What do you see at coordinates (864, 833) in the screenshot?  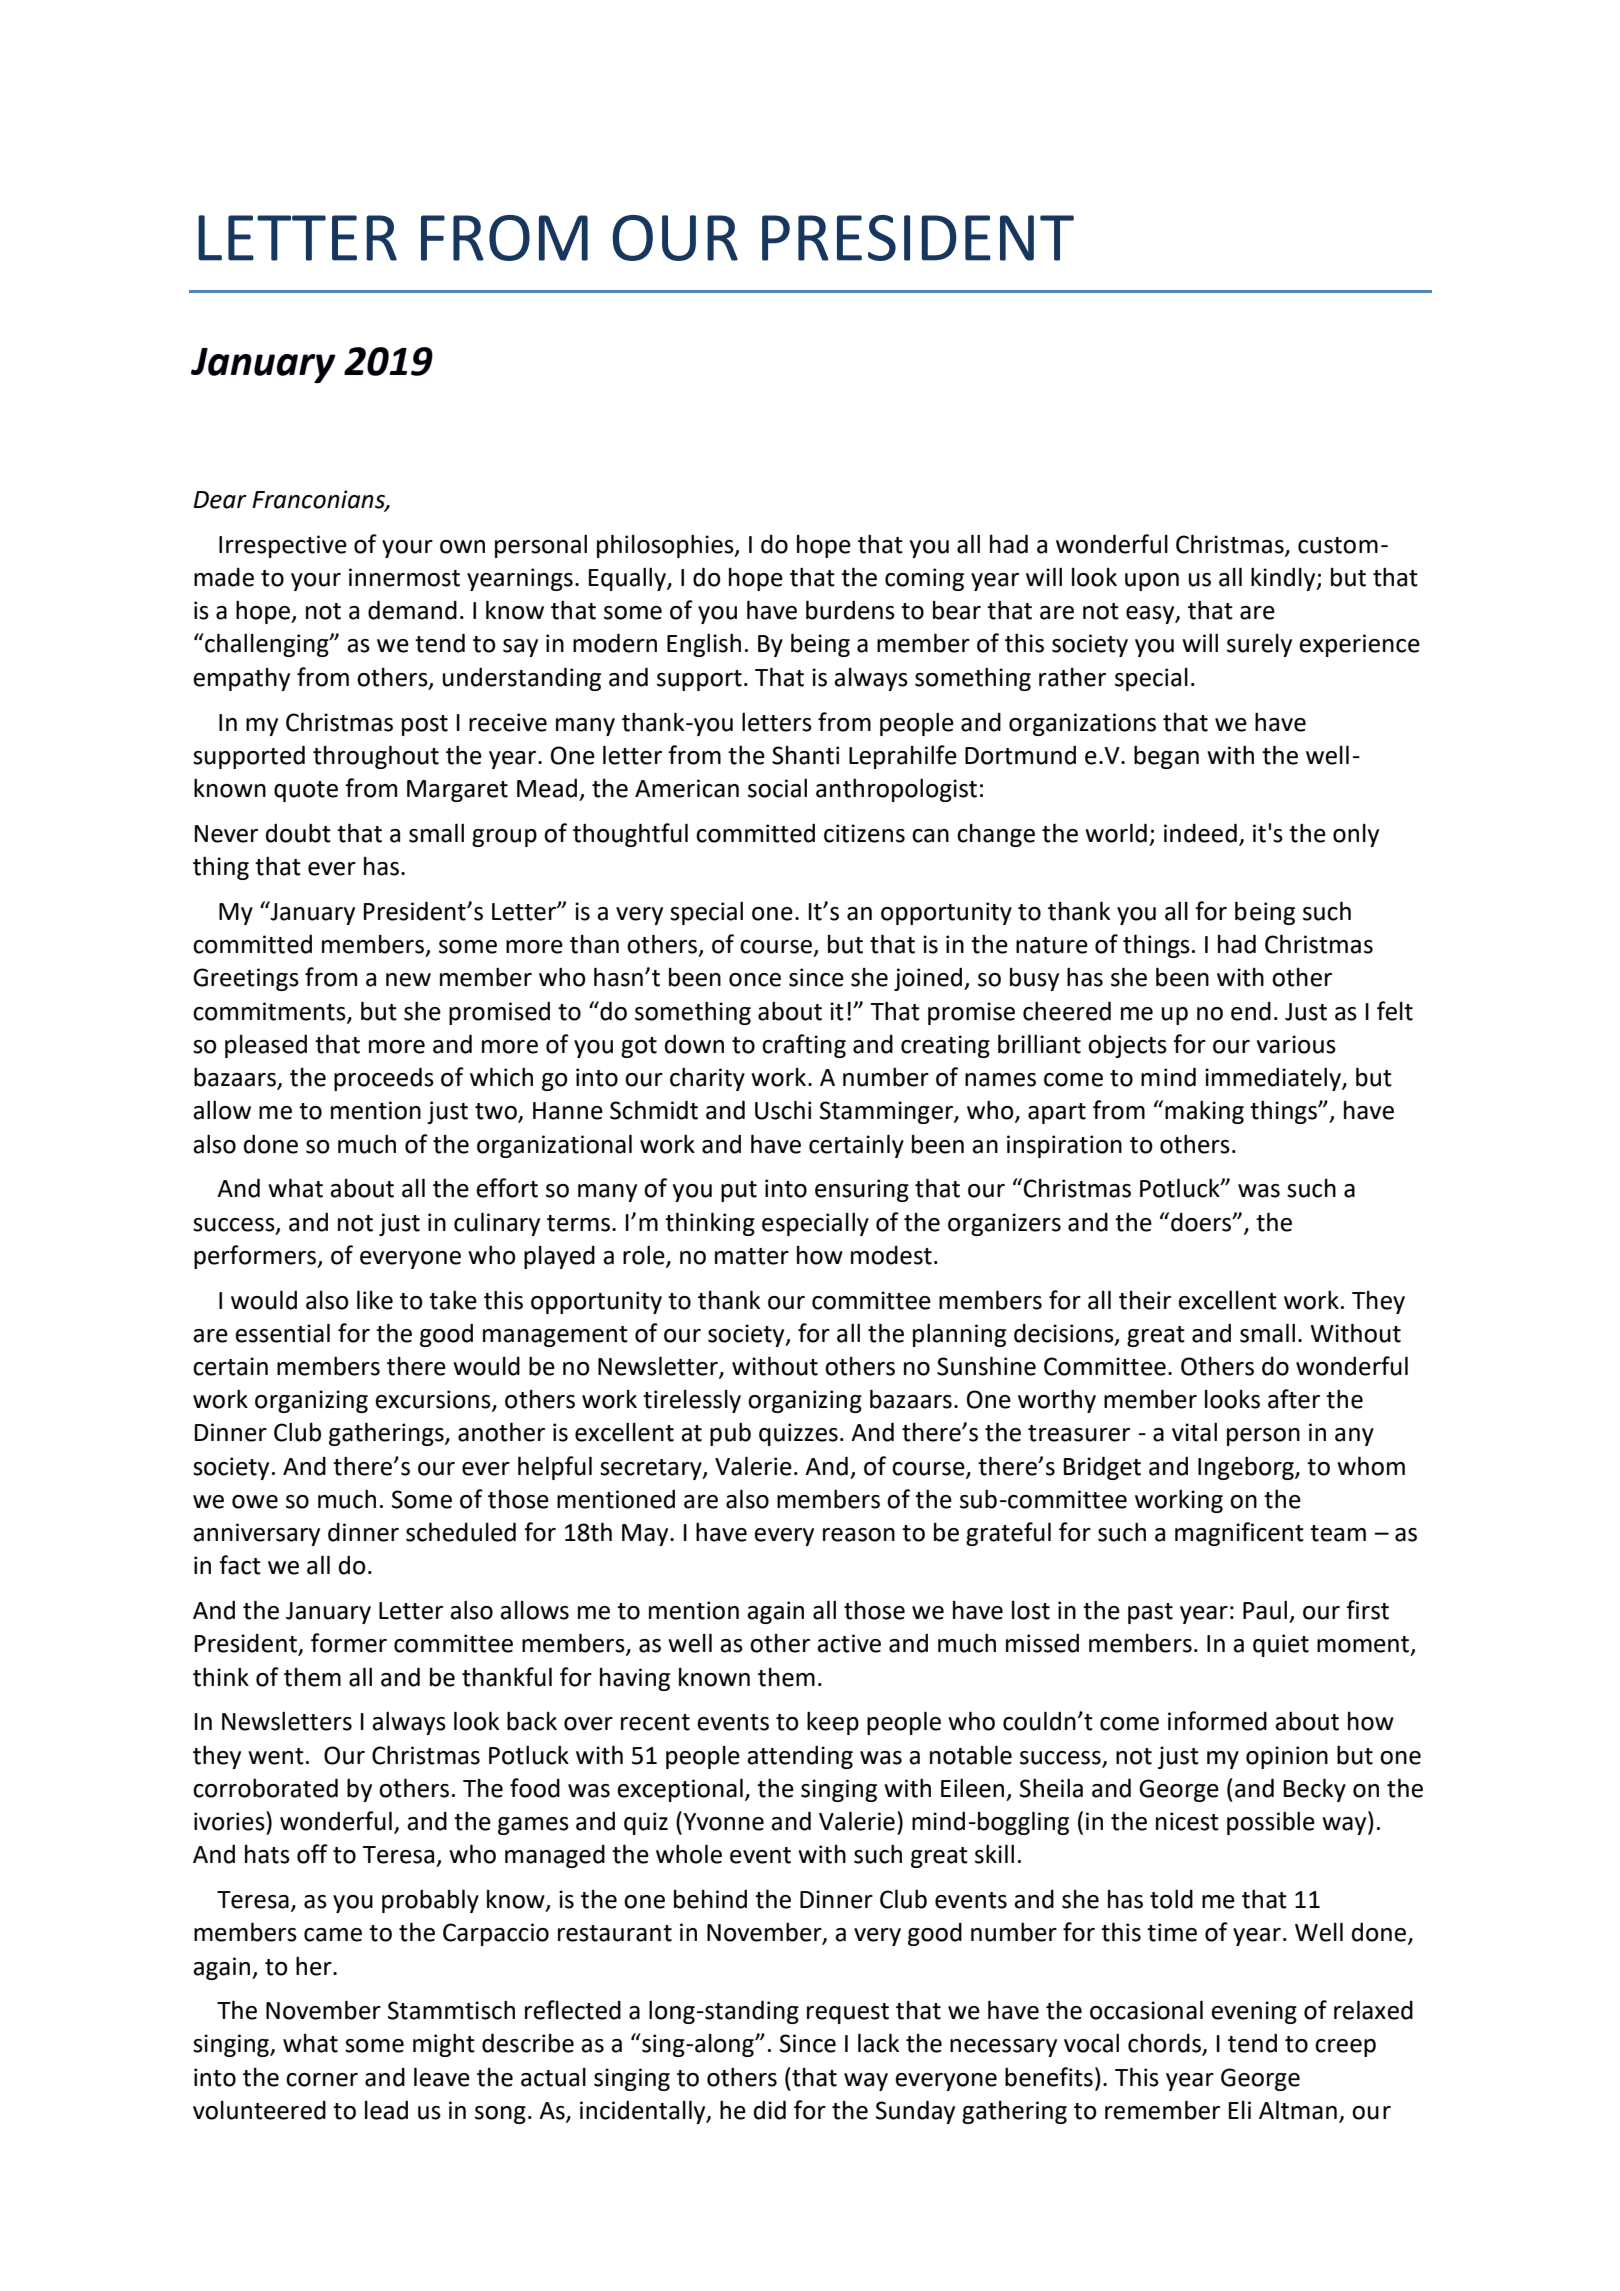 I see `citizens` at bounding box center [864, 833].
